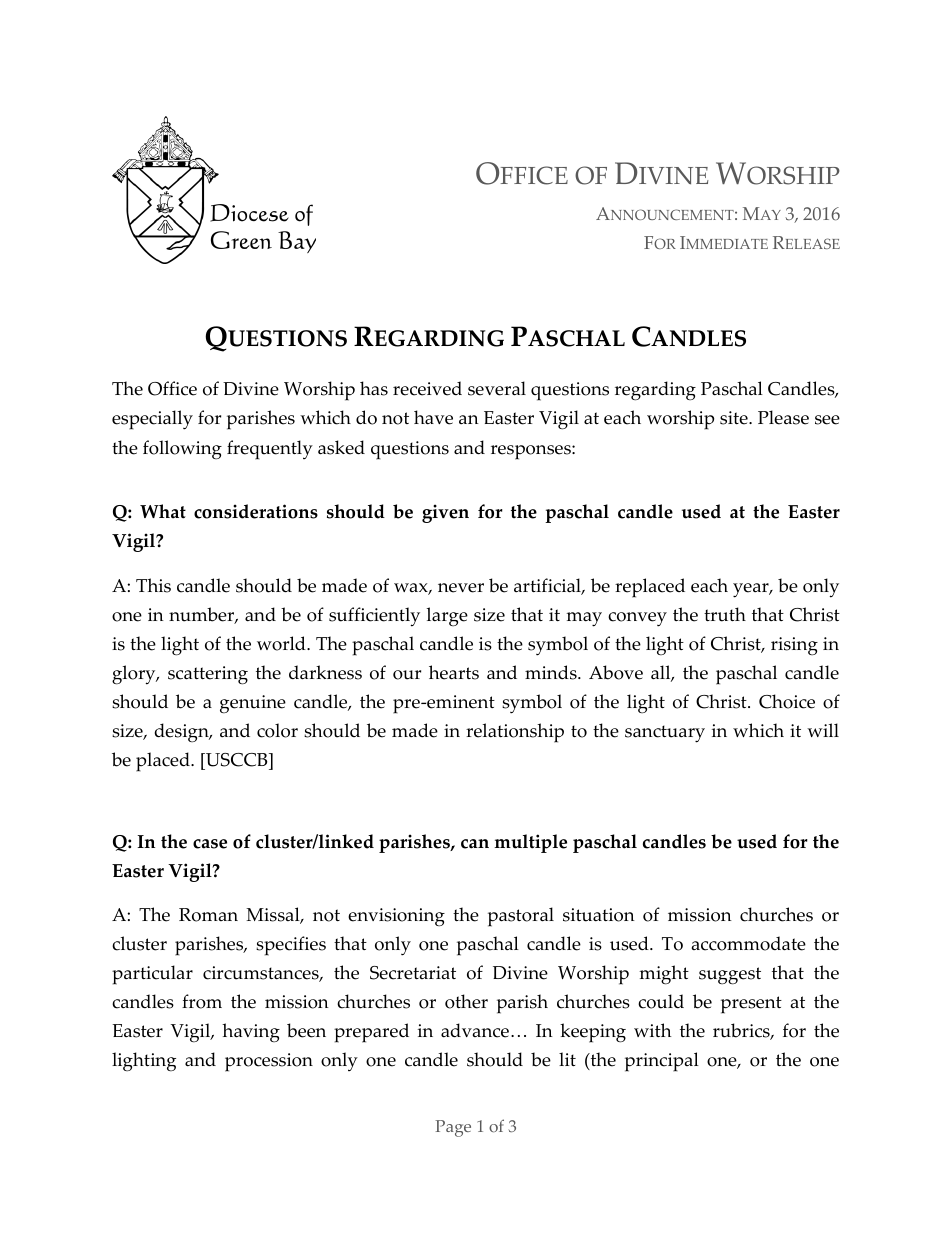  I want to click on pastoral, so click(521, 917).
